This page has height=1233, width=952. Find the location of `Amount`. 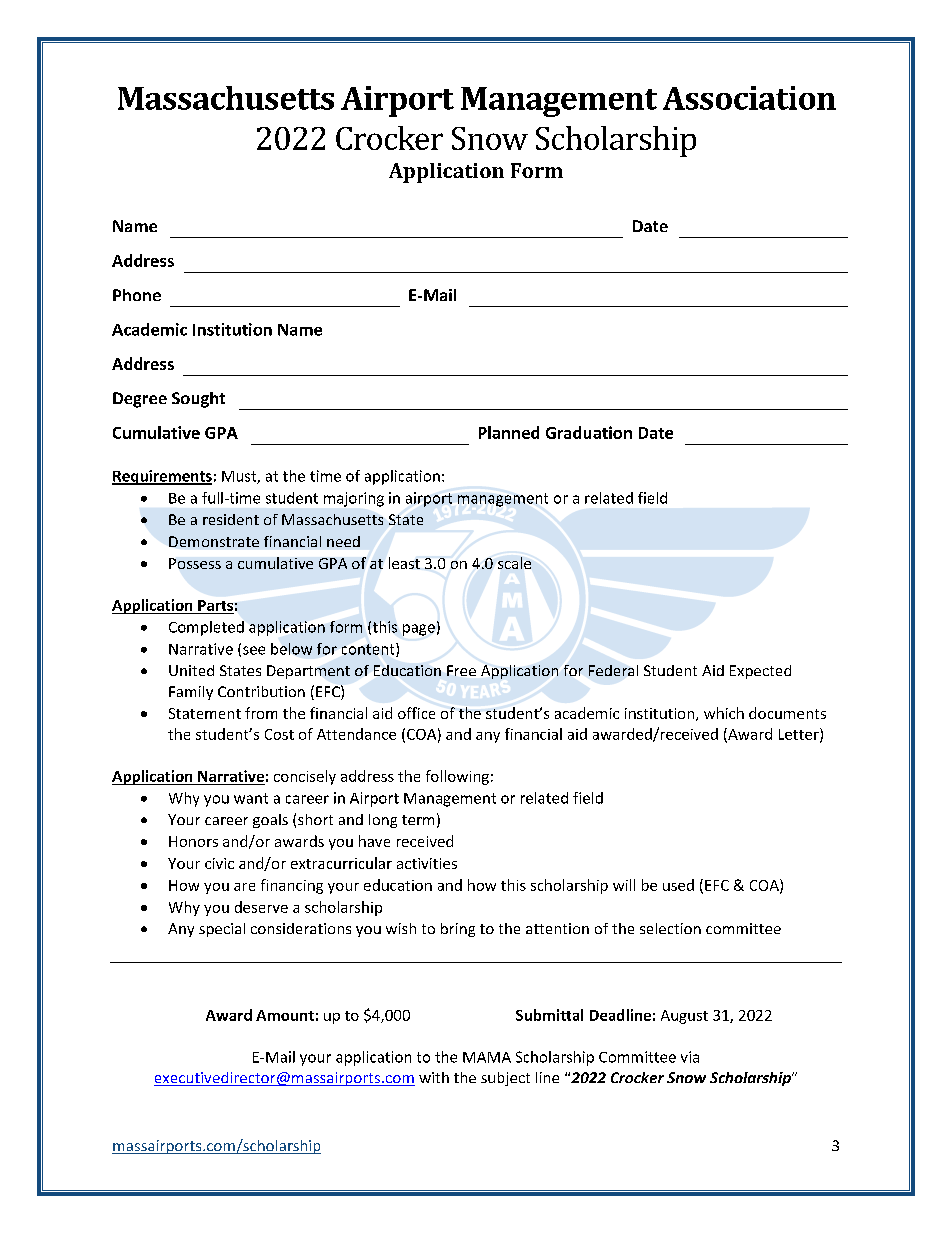

Amount is located at coordinates (285, 1015).
